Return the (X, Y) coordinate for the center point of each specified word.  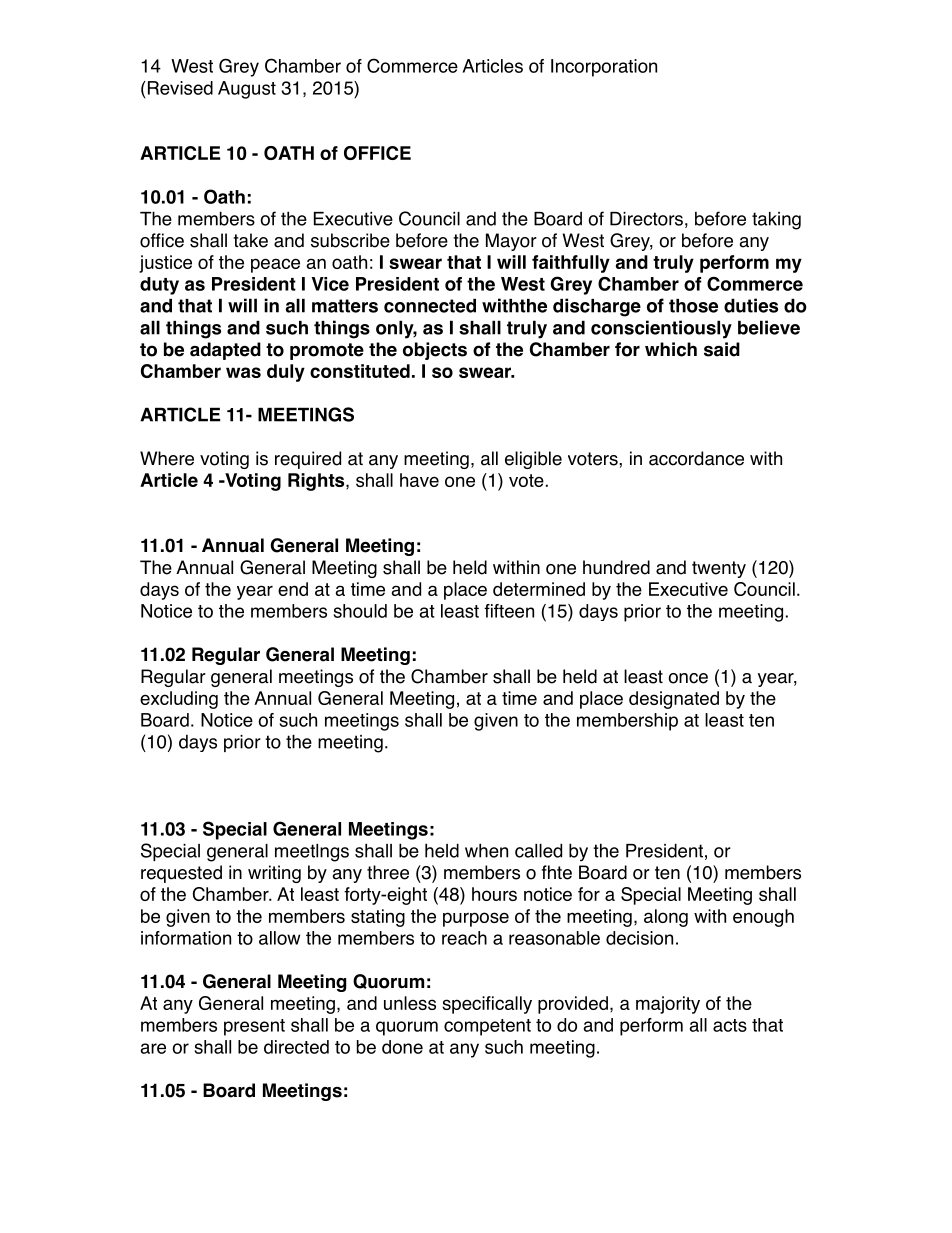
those (693, 306)
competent (487, 1027)
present (254, 1027)
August (247, 90)
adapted (225, 351)
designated (674, 700)
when (486, 850)
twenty (719, 569)
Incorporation (604, 68)
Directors (646, 219)
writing (274, 874)
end (293, 589)
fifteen (509, 611)
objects (435, 351)
